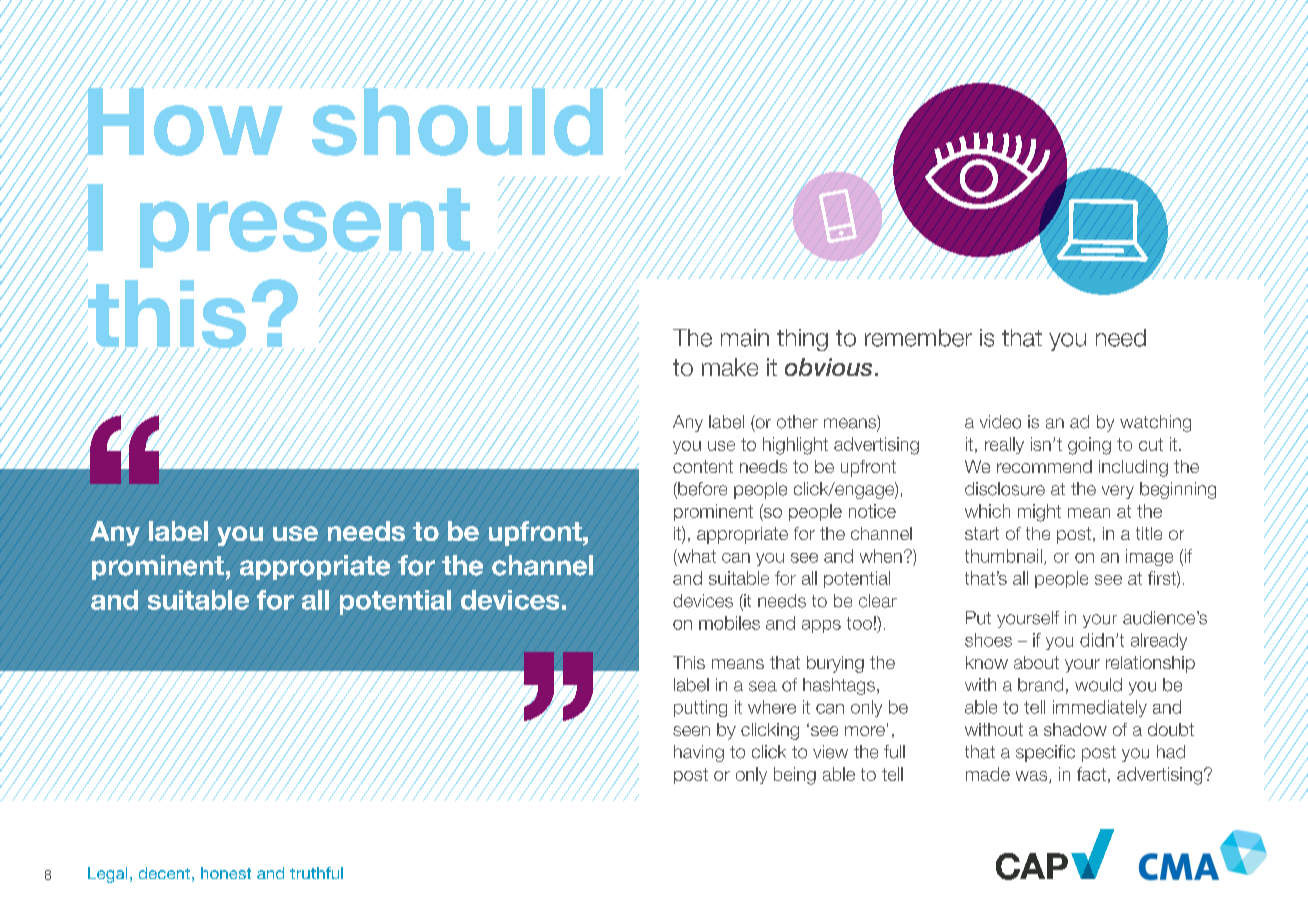 This image has height=924, width=1308. Describe the element at coordinates (918, 338) in the image. I see `remember` at that location.
